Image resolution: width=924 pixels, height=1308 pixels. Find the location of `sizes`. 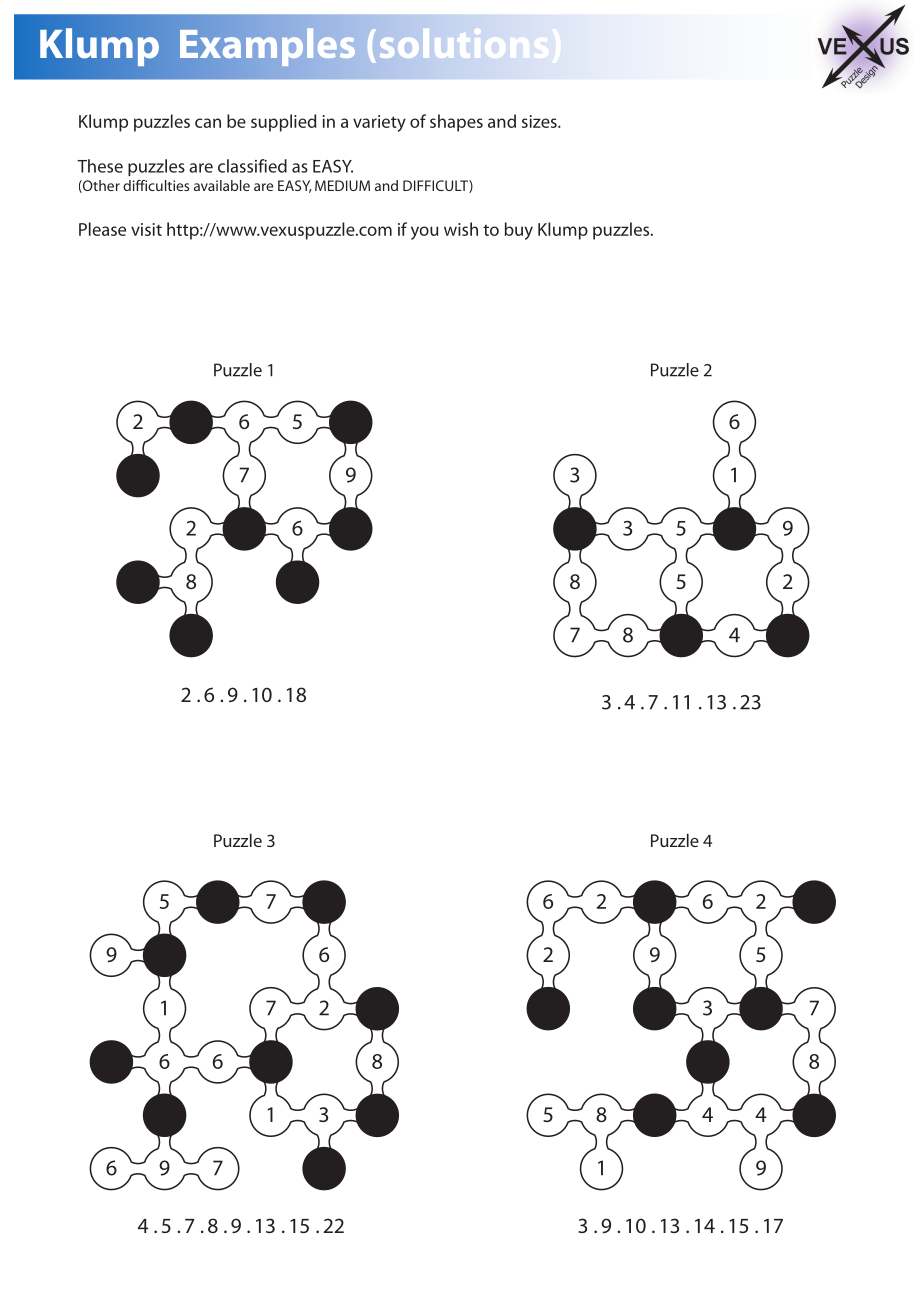

sizes is located at coordinates (540, 121).
